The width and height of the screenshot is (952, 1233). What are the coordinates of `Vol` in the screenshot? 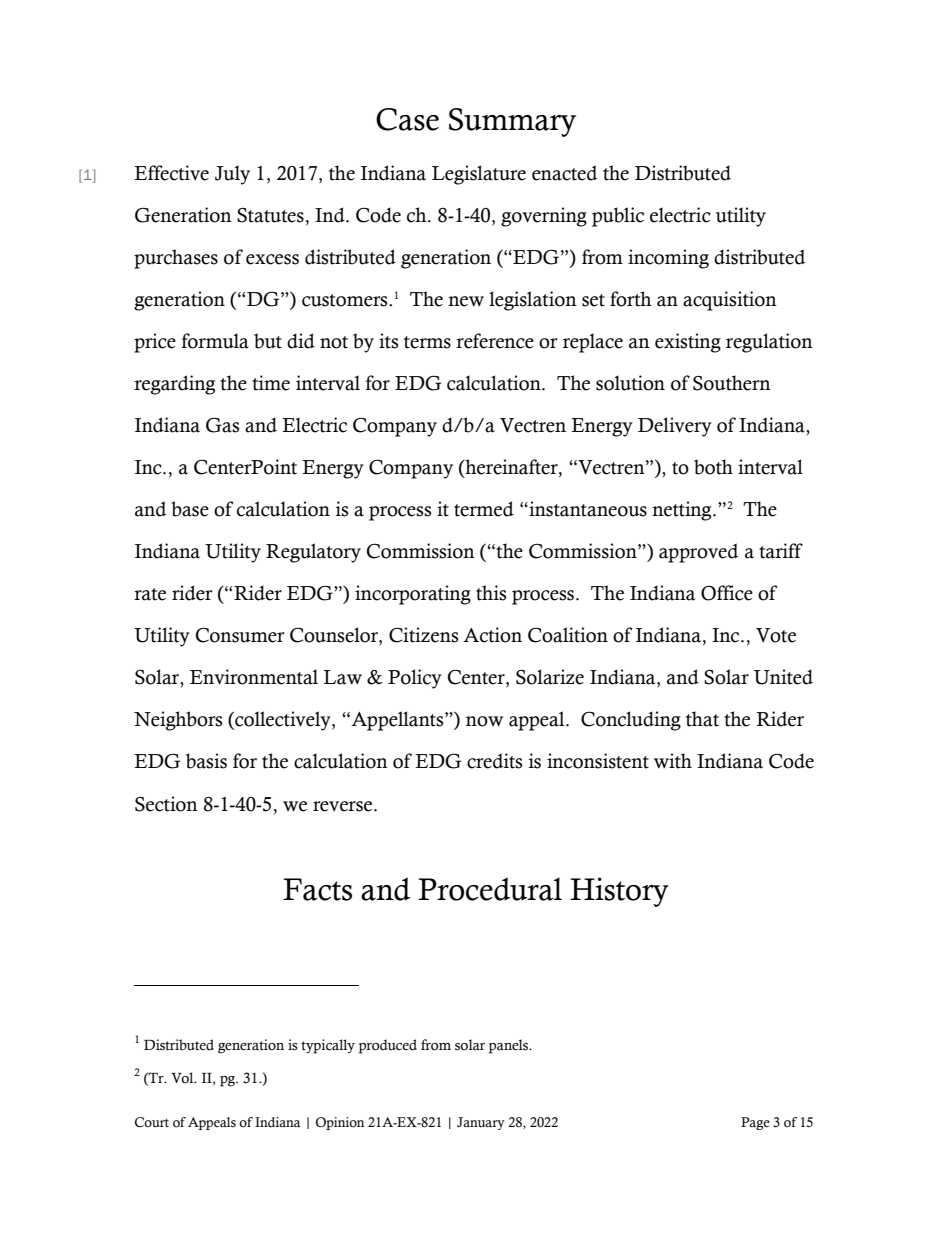 It's located at (183, 1078).
